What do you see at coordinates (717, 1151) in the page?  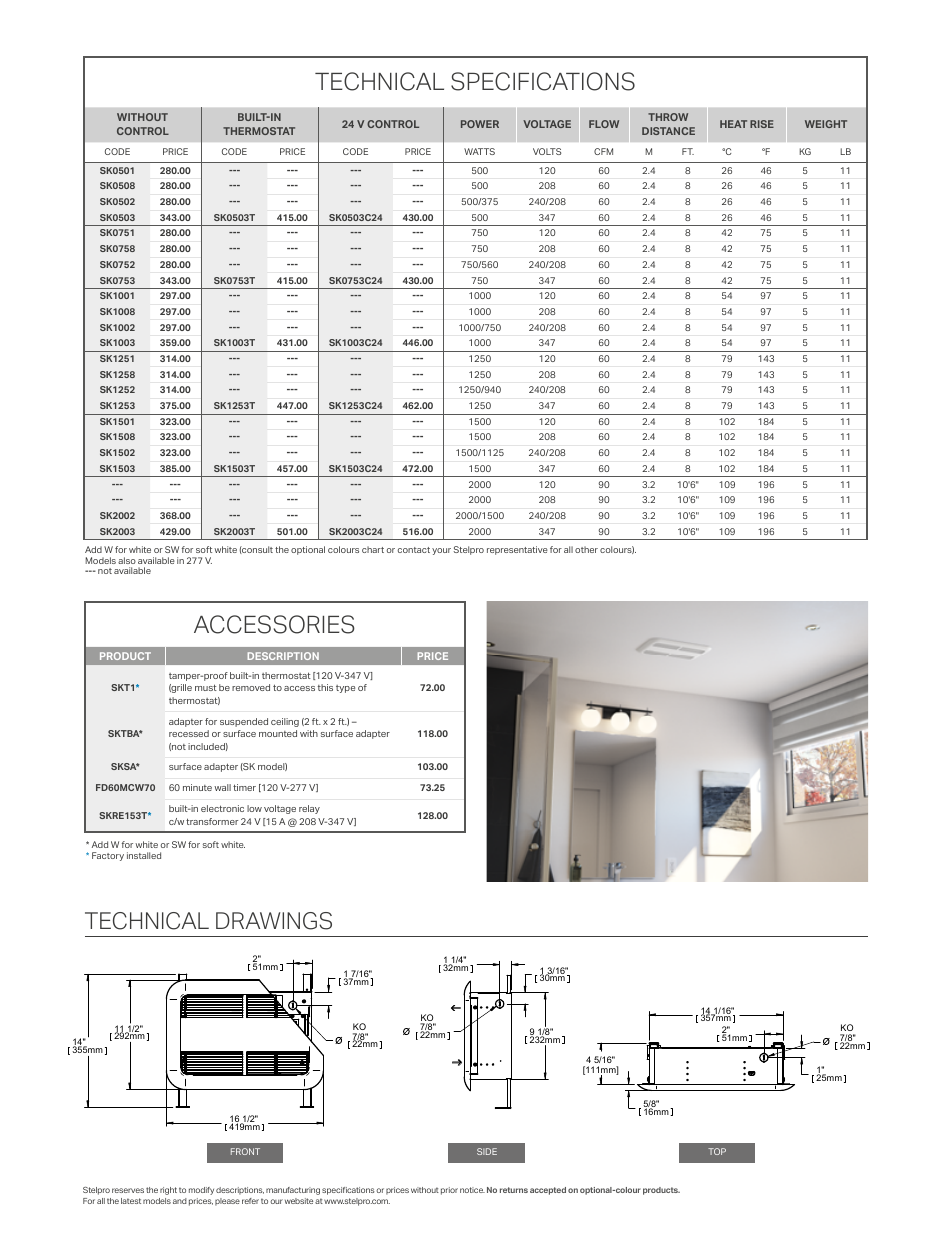 I see `TOP` at bounding box center [717, 1151].
